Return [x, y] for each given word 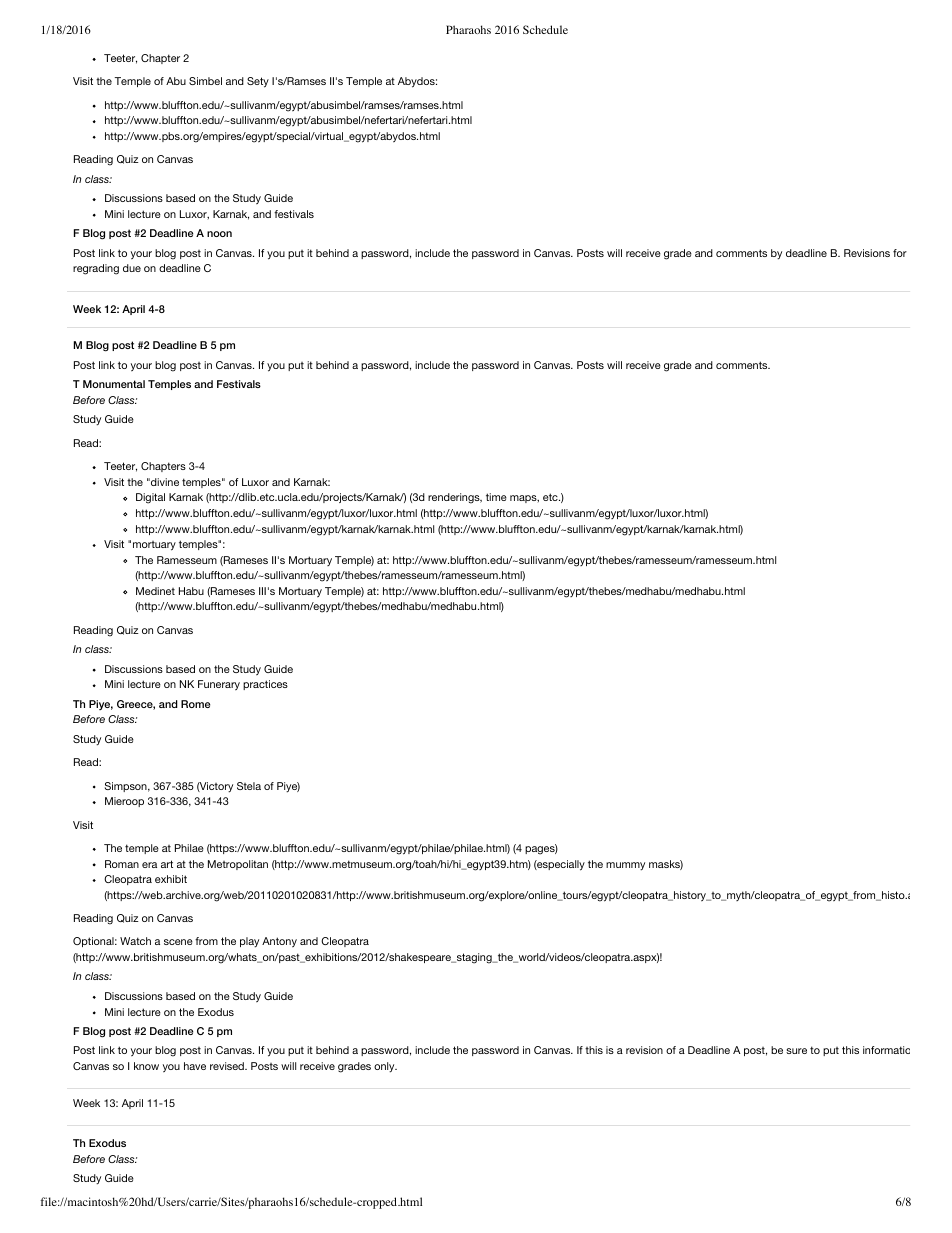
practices [265, 685]
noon [219, 234]
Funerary [219, 685]
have [195, 1066]
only [385, 1067]
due [132, 268]
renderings [455, 498]
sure [796, 1051]
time [496, 497]
